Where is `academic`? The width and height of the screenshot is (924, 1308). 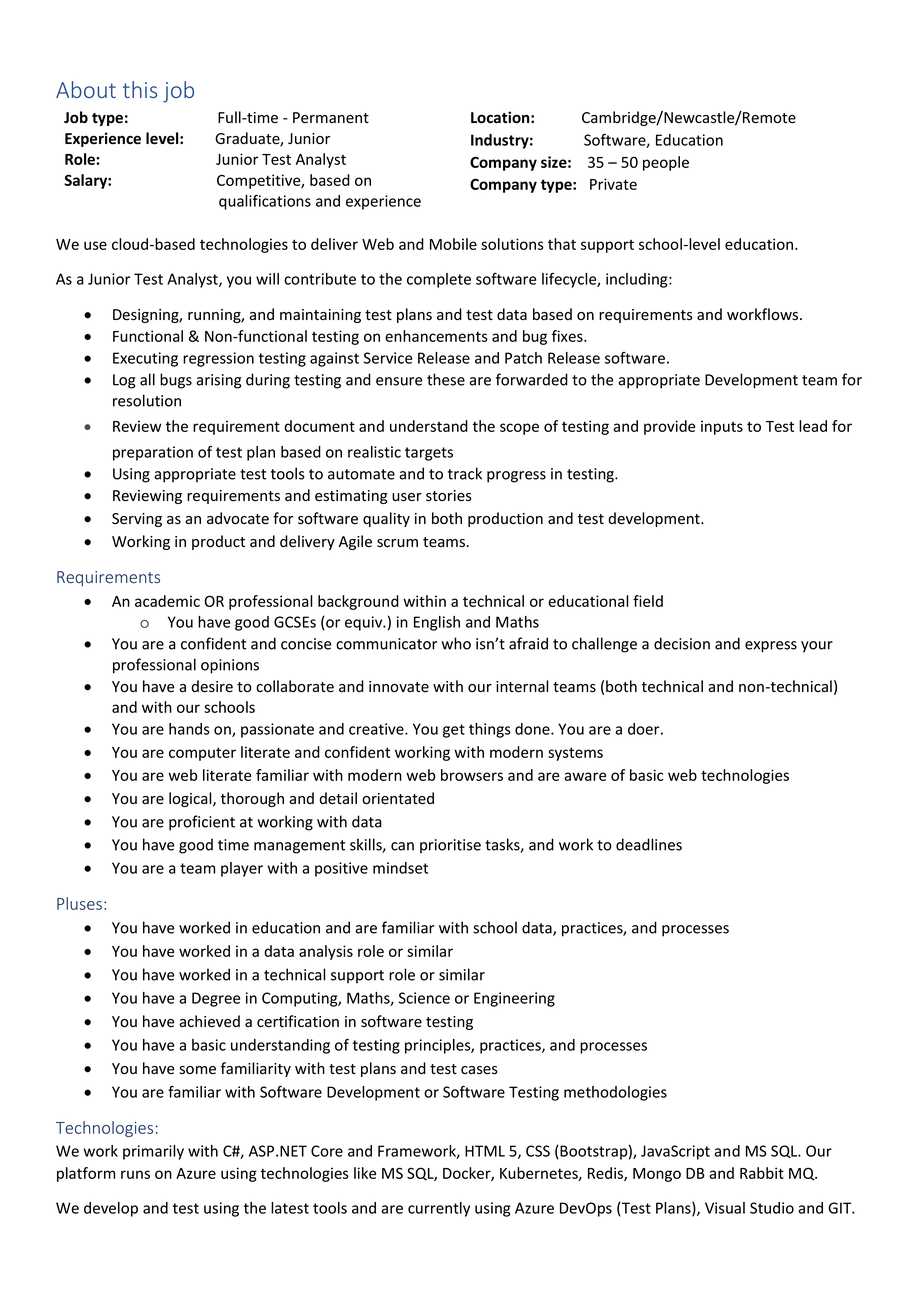
academic is located at coordinates (167, 601).
